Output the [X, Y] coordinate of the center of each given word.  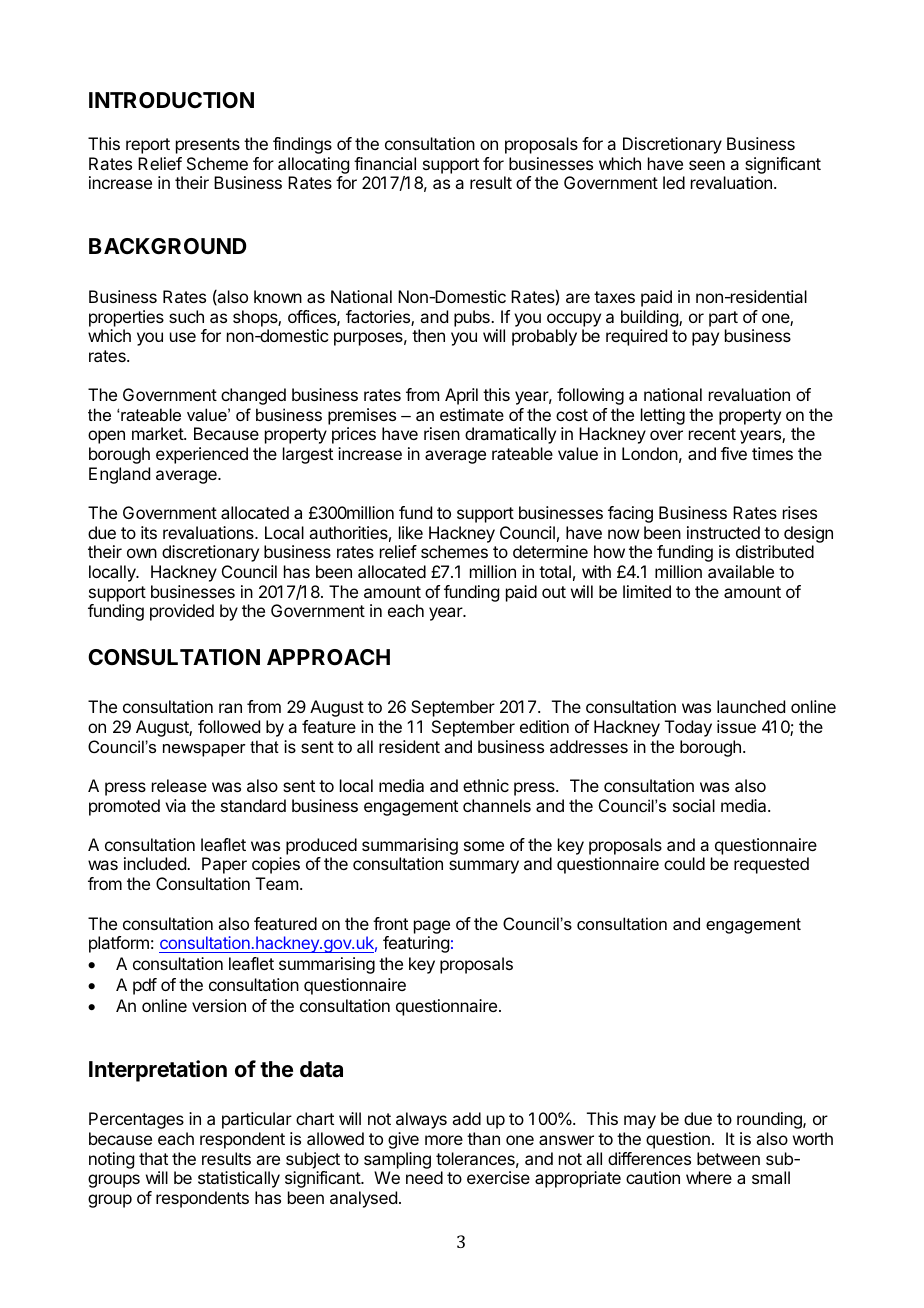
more [444, 1140]
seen [707, 165]
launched [751, 706]
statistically [239, 1179]
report [148, 146]
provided [182, 612]
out [554, 592]
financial [385, 163]
